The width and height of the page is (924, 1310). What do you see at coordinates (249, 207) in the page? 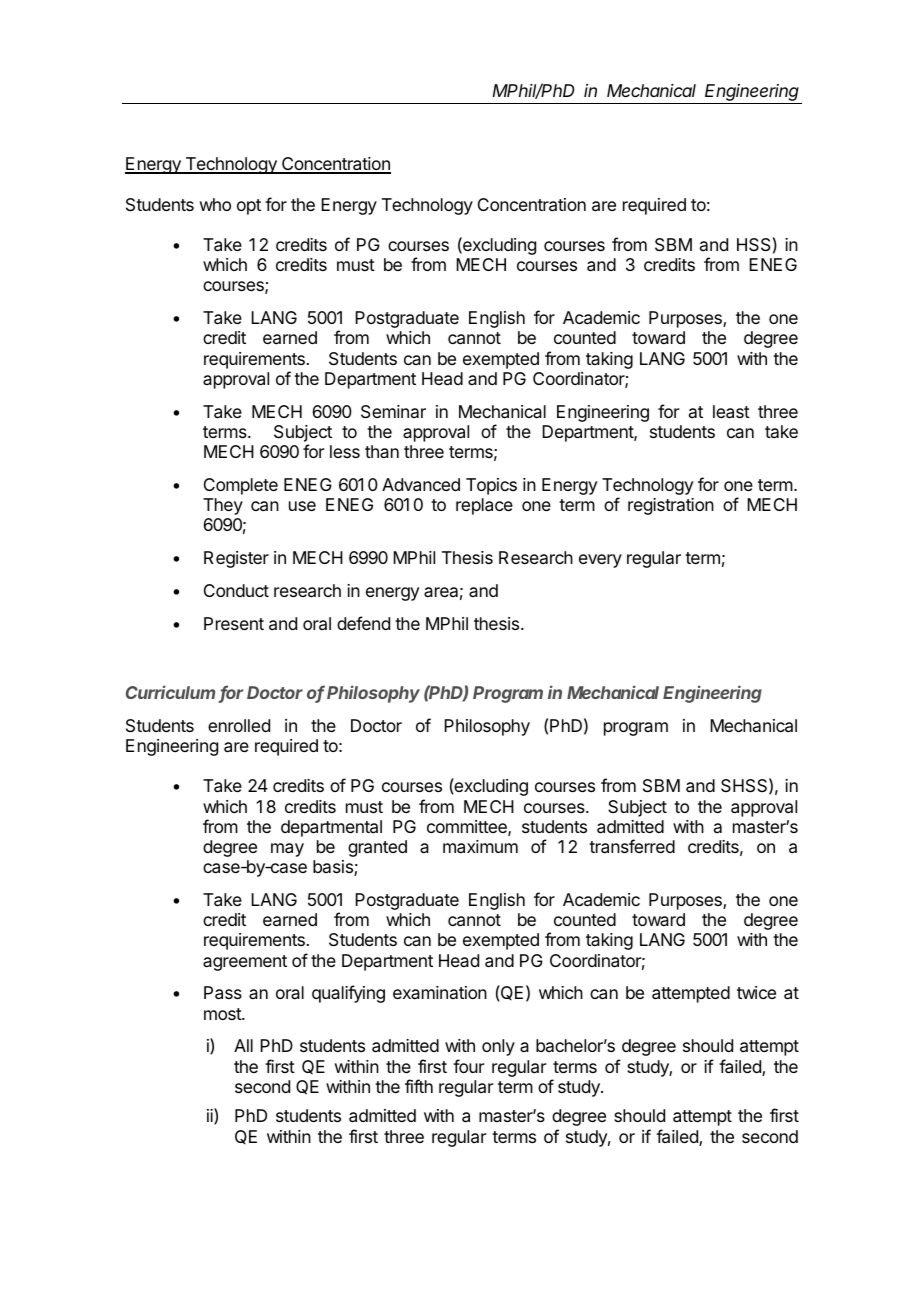
I see `opt` at bounding box center [249, 207].
